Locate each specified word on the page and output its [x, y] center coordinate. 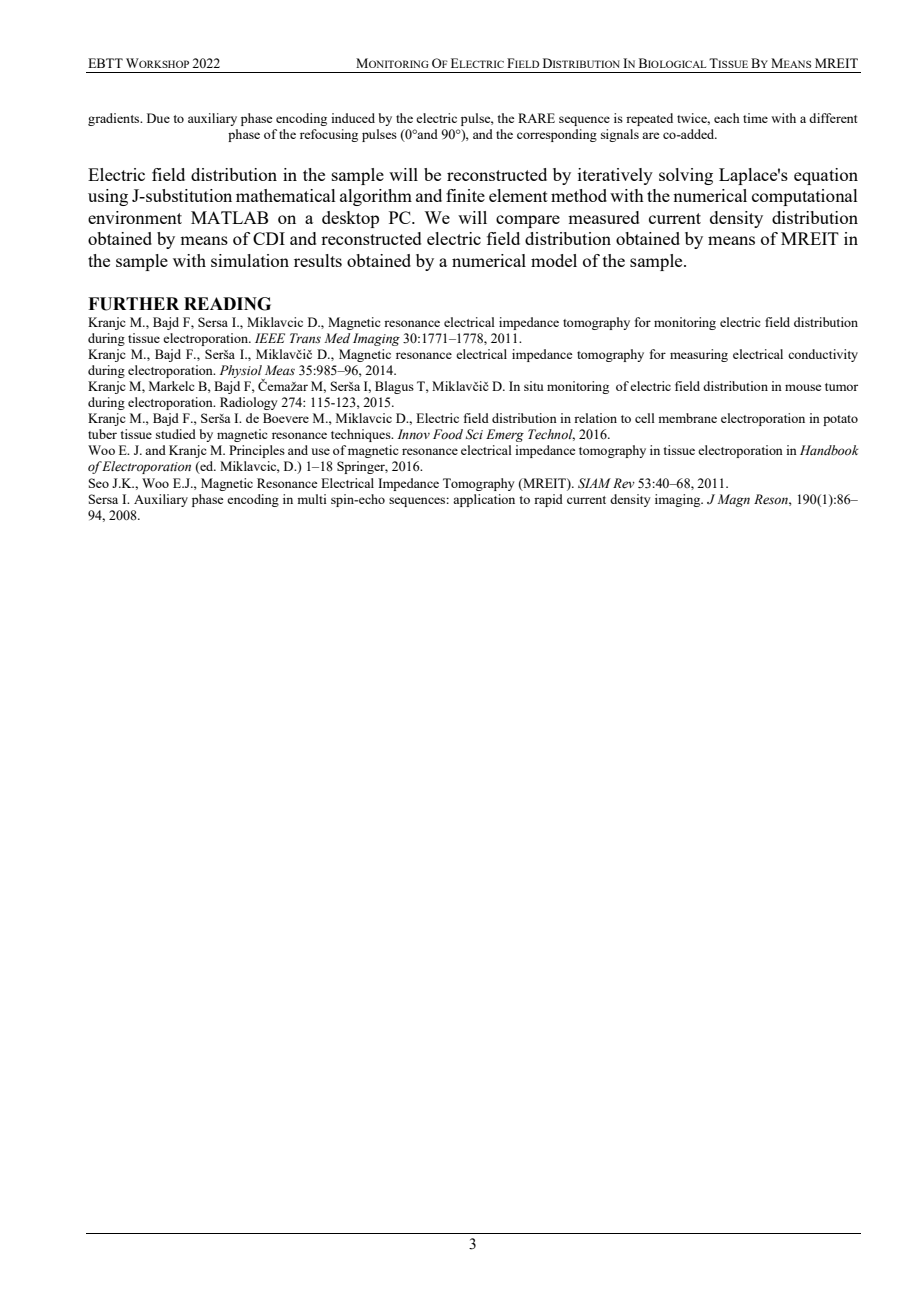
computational [805, 197]
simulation [250, 260]
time [755, 118]
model [554, 260]
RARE [536, 118]
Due [158, 118]
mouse [803, 387]
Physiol [242, 373]
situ [534, 386]
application [484, 500]
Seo [99, 483]
